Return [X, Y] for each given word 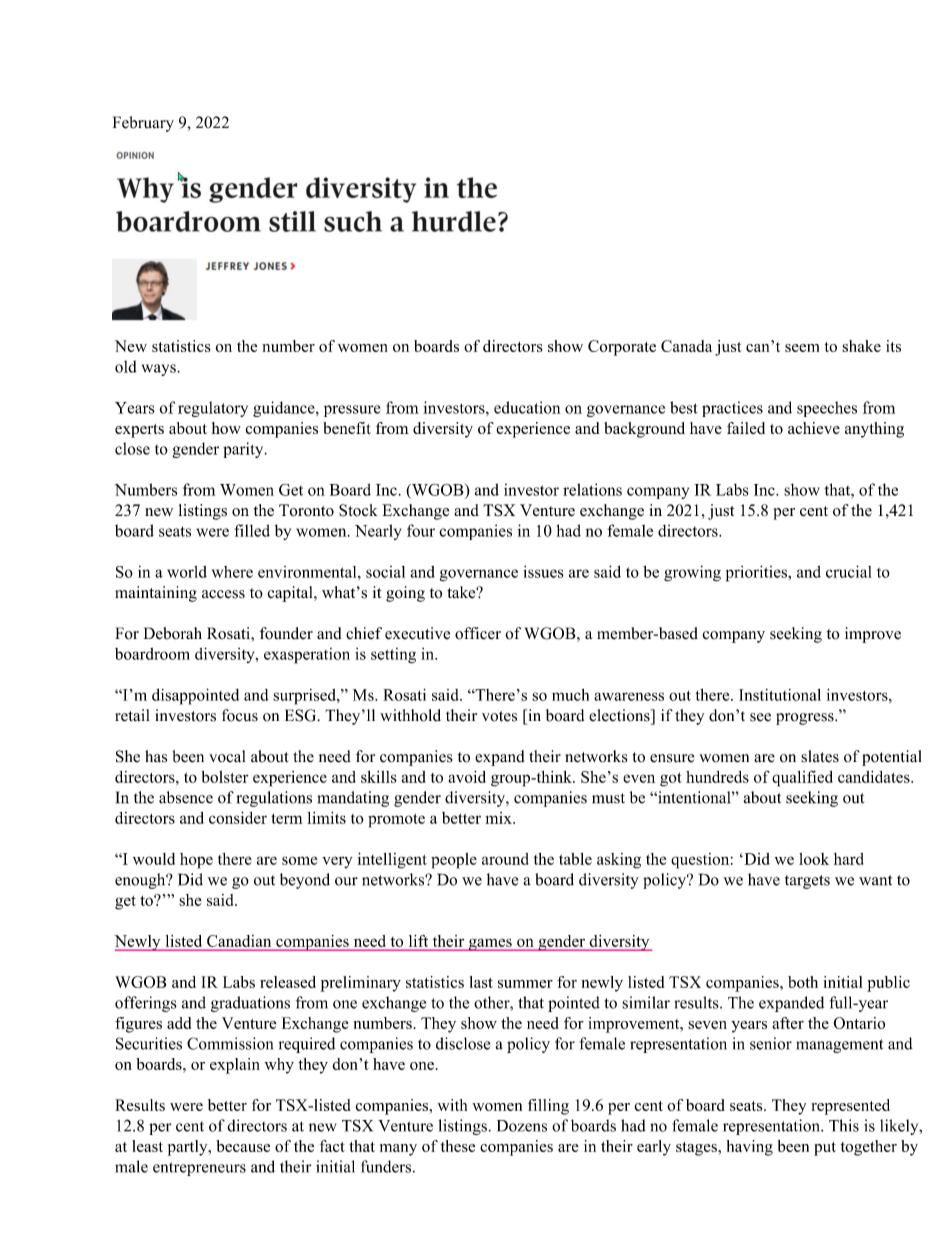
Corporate [622, 348]
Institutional [780, 695]
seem [802, 348]
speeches [827, 409]
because [243, 1146]
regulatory [213, 409]
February [143, 124]
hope [196, 861]
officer [478, 633]
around [505, 859]
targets [807, 882]
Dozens [522, 1126]
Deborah [173, 633]
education [527, 407]
